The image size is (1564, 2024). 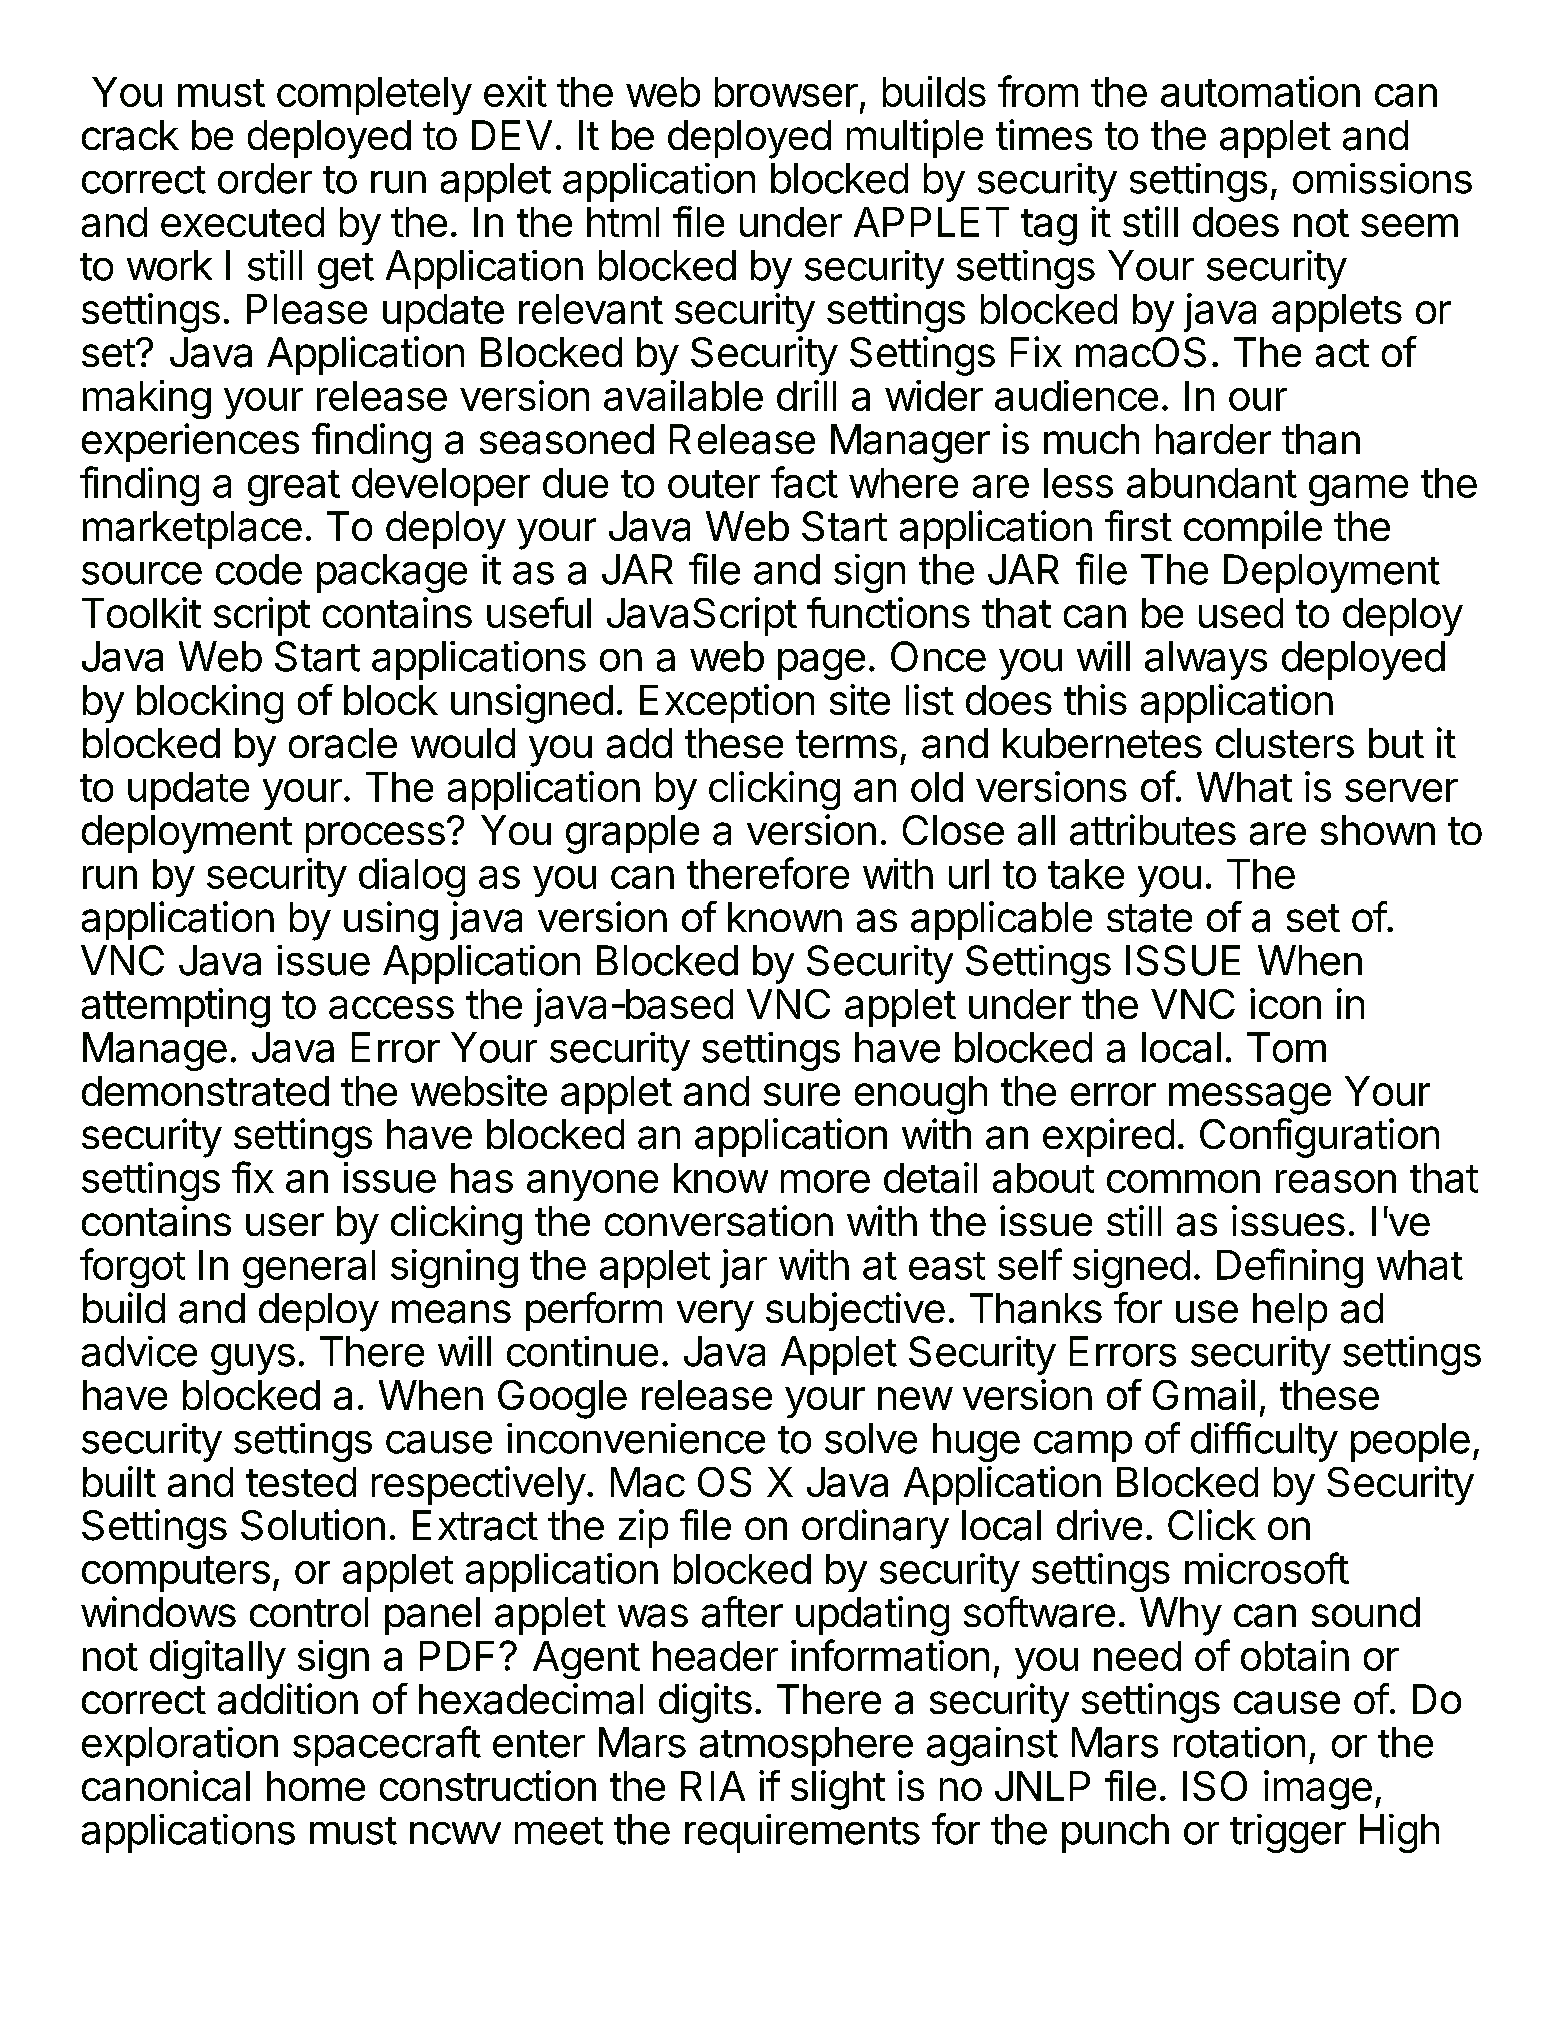 What do you see at coordinates (1285, 1003) in the document?
I see `icon` at bounding box center [1285, 1003].
